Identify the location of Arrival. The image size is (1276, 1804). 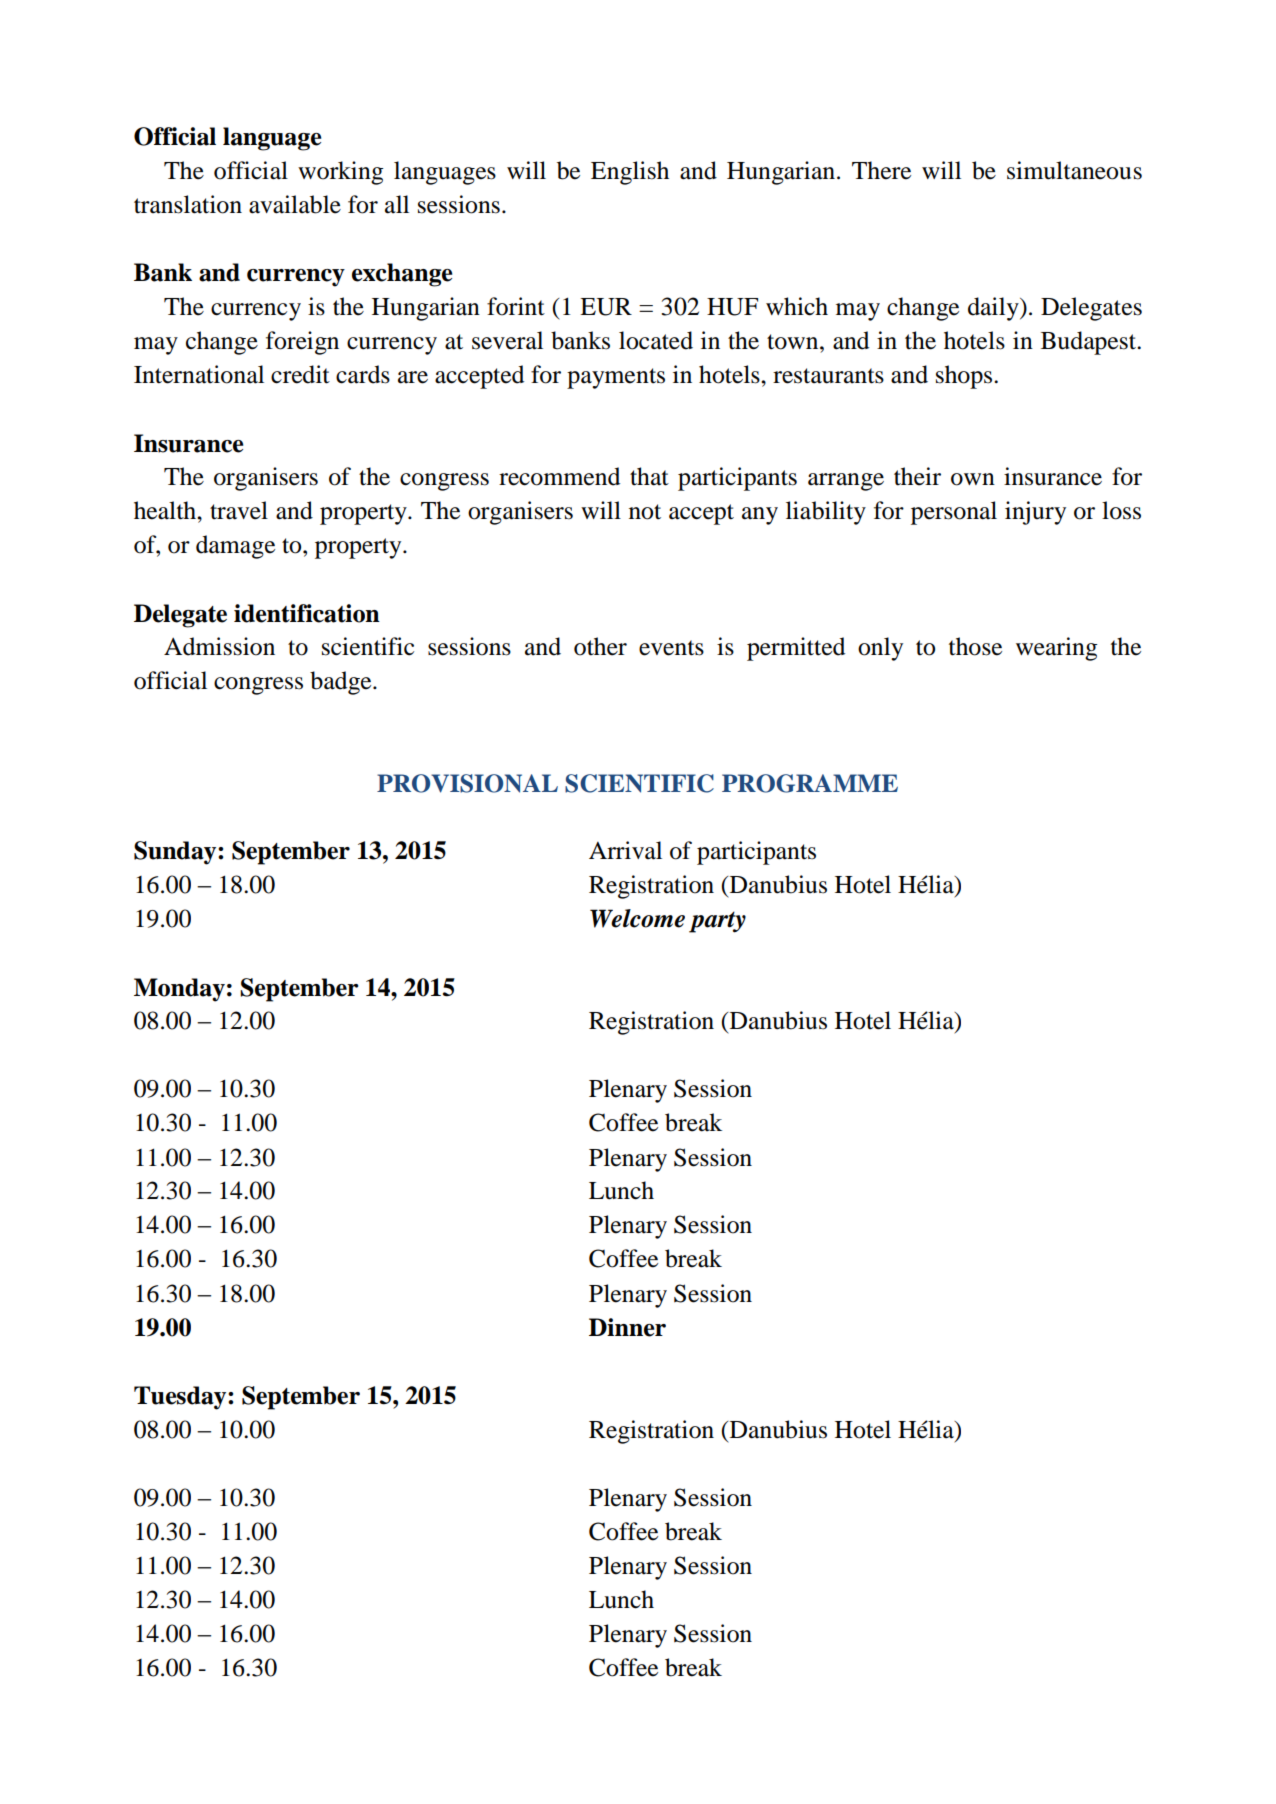
(625, 850).
